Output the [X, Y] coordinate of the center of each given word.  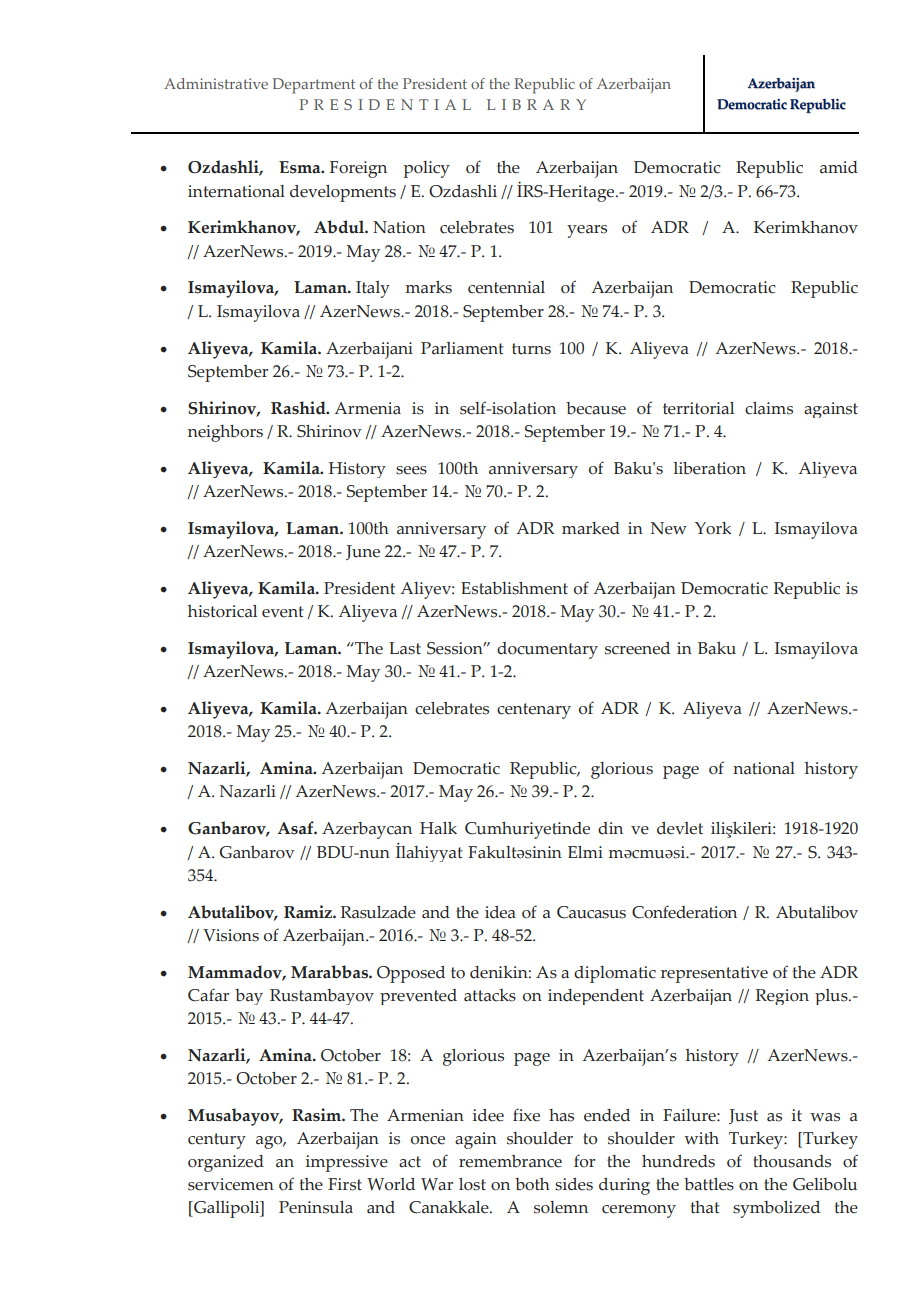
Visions [231, 935]
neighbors [225, 433]
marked [591, 528]
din [610, 828]
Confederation [684, 912]
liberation [710, 468]
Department [314, 86]
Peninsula [316, 1207]
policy [427, 169]
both [532, 1184]
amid [839, 167]
